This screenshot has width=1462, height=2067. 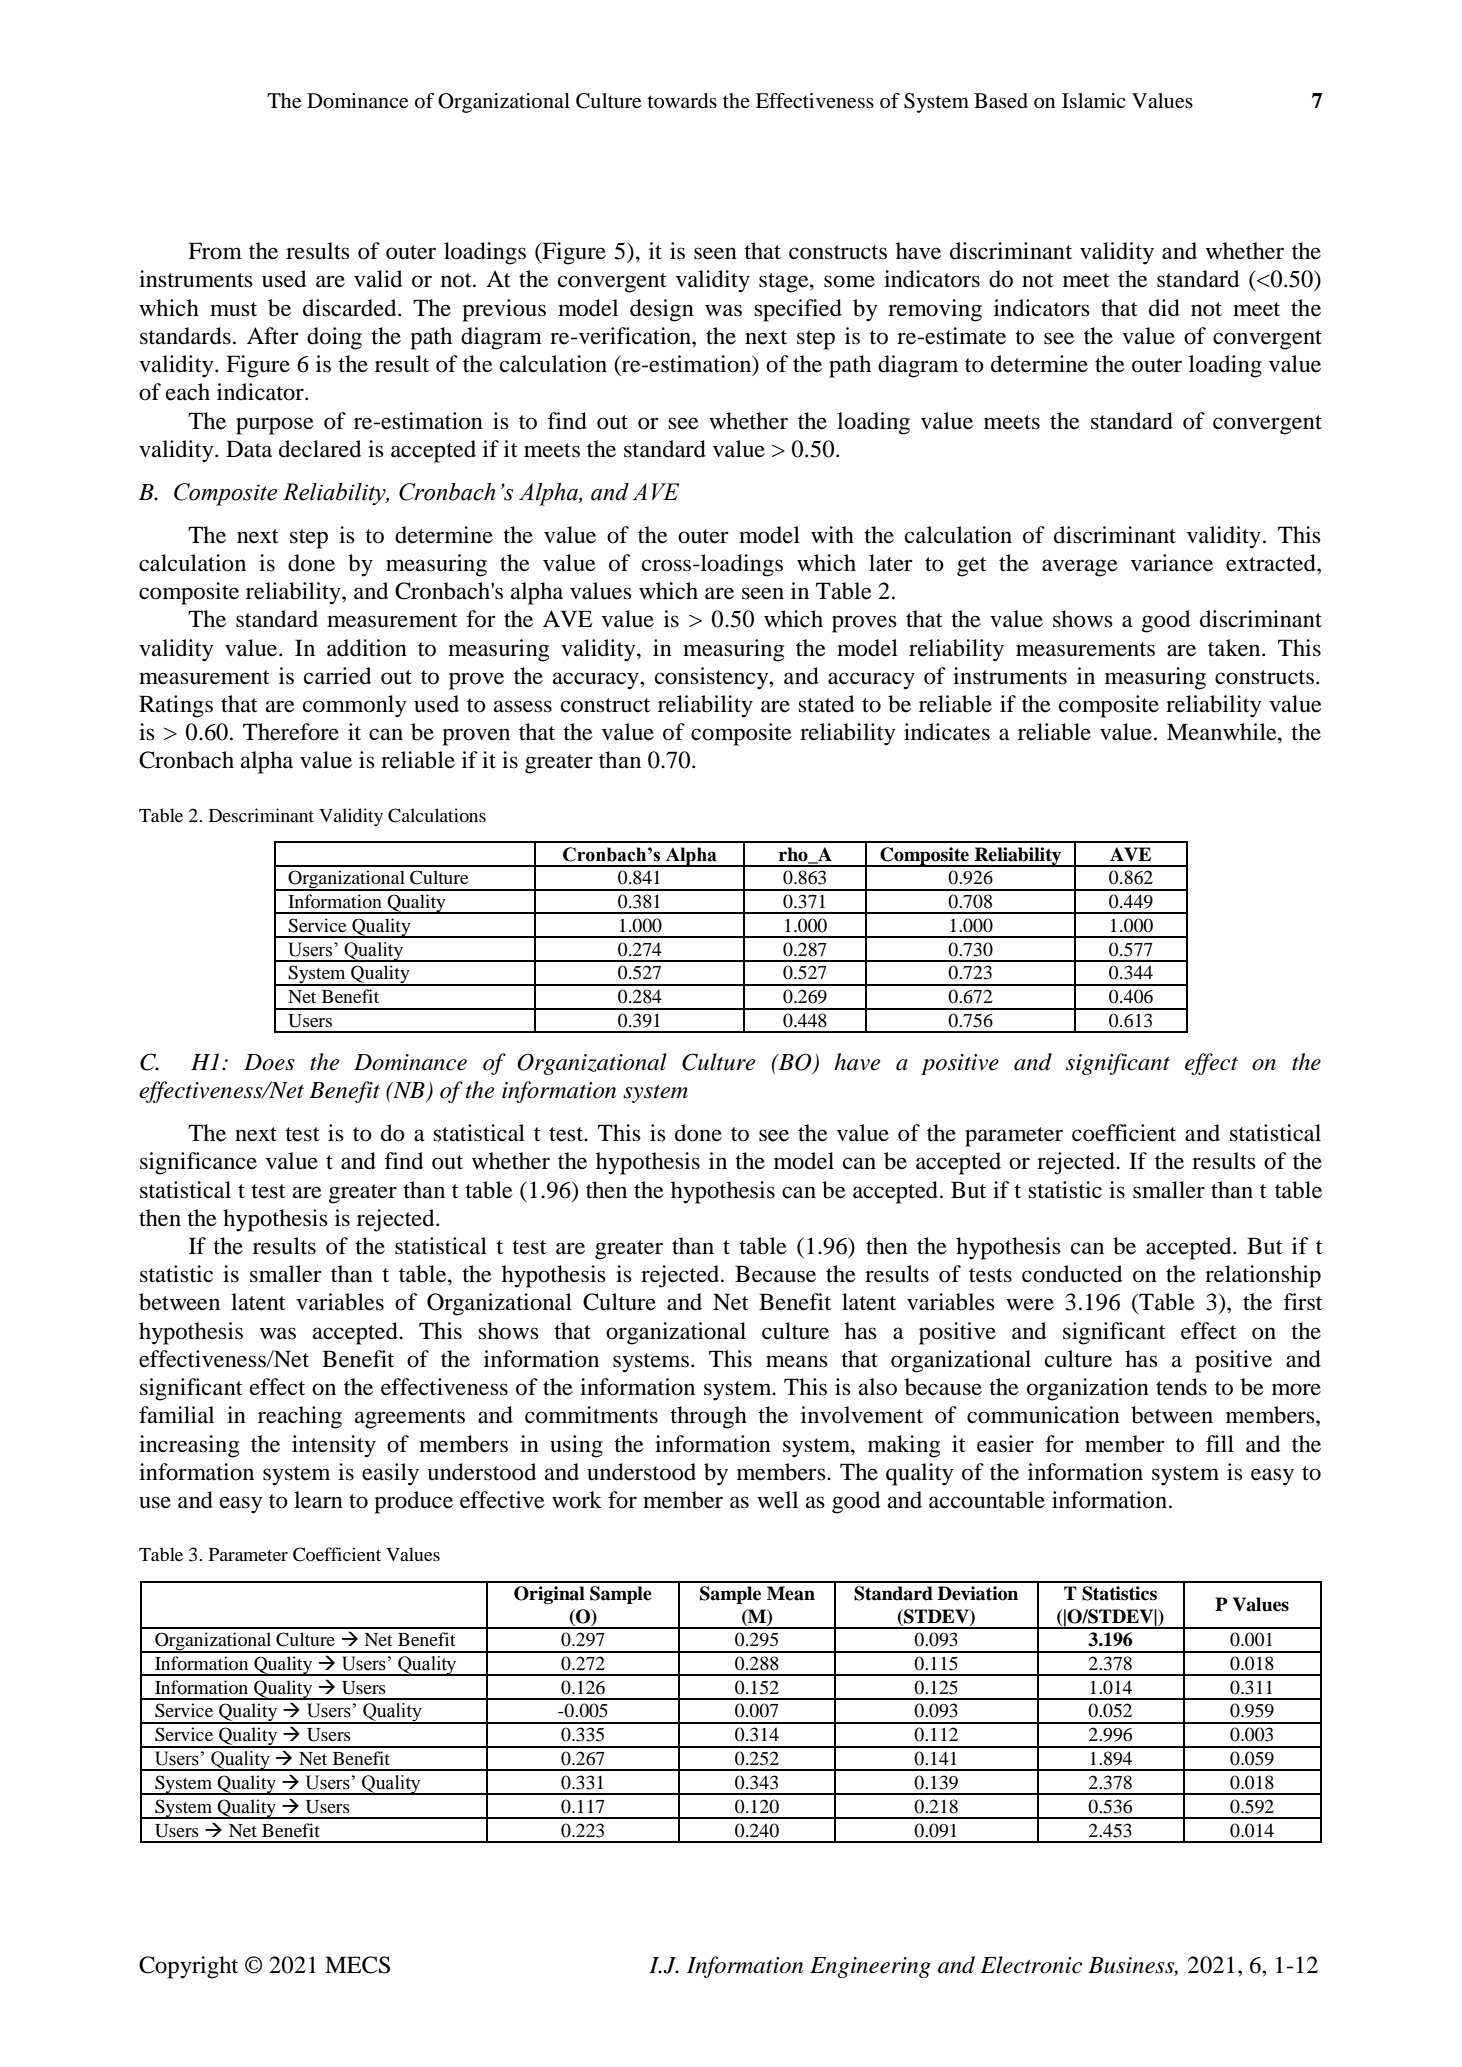 What do you see at coordinates (269, 1062) in the screenshot?
I see `Does` at bounding box center [269, 1062].
